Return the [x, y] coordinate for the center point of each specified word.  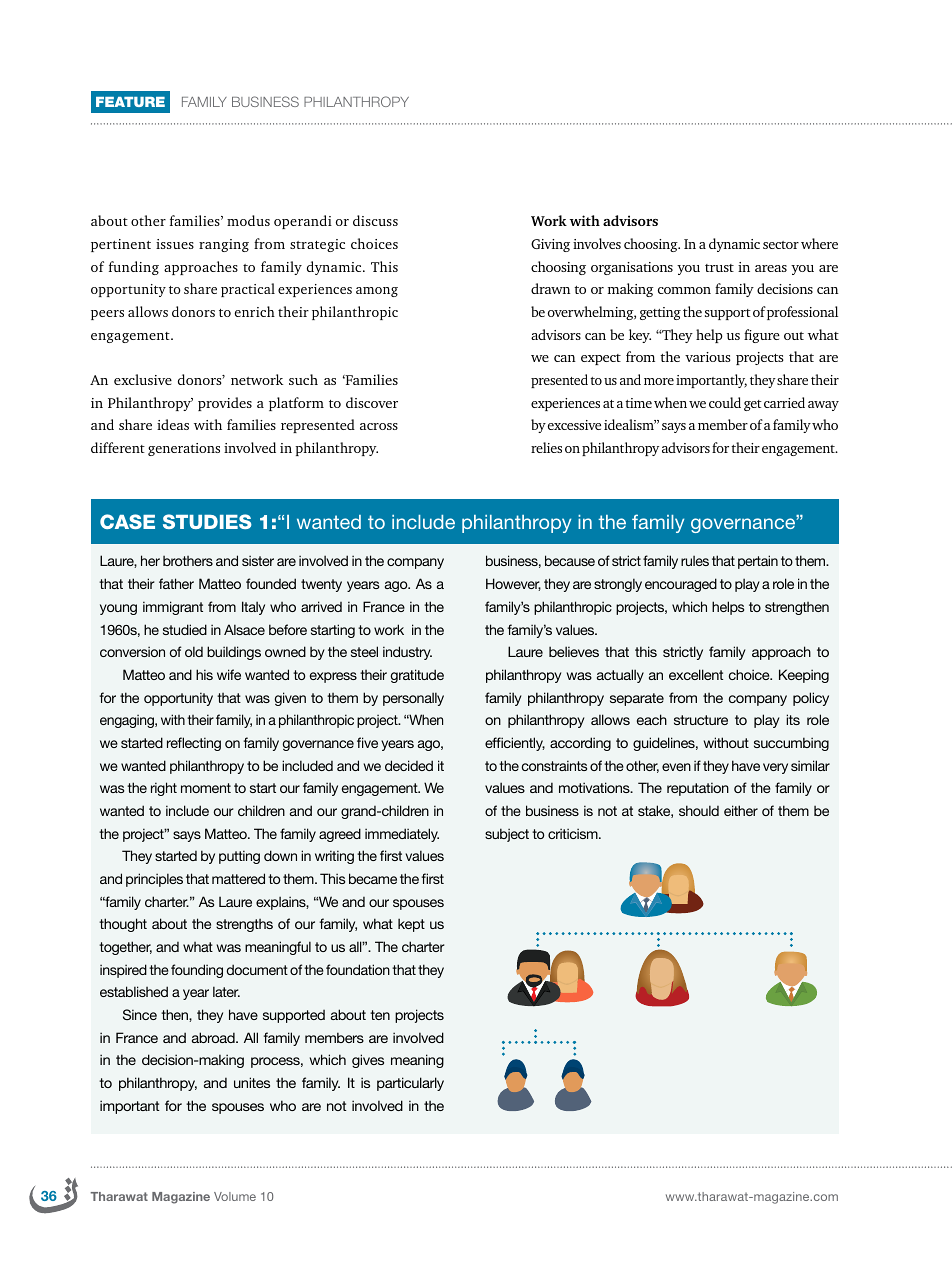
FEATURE [130, 102]
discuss [375, 220]
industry [407, 653]
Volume [235, 1196]
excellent [696, 674]
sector [781, 245]
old [194, 651]
